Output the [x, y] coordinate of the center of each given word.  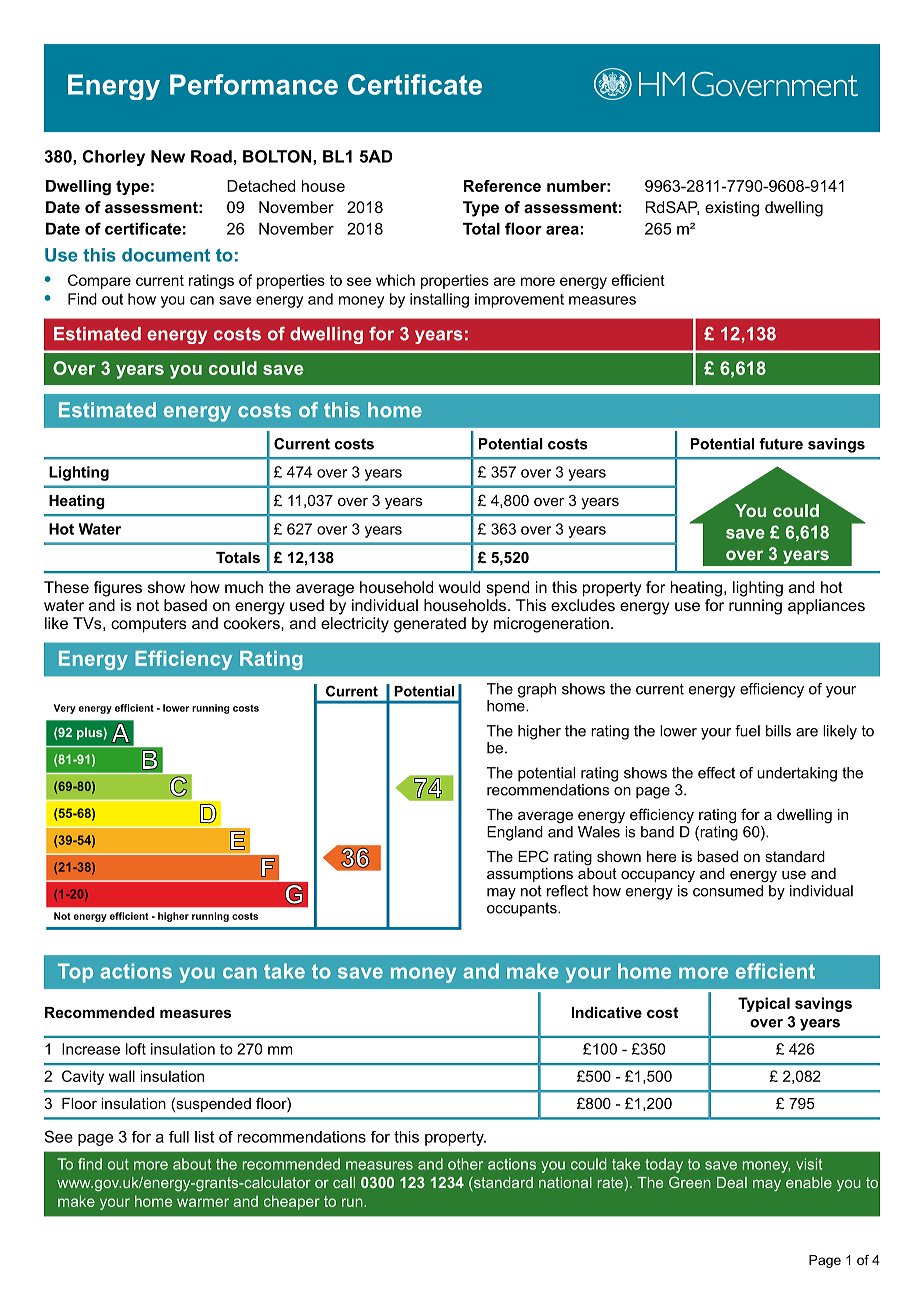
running [755, 607]
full [179, 1137]
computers [149, 625]
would [459, 587]
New [168, 156]
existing [732, 209]
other [465, 1164]
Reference [502, 186]
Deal [732, 1182]
